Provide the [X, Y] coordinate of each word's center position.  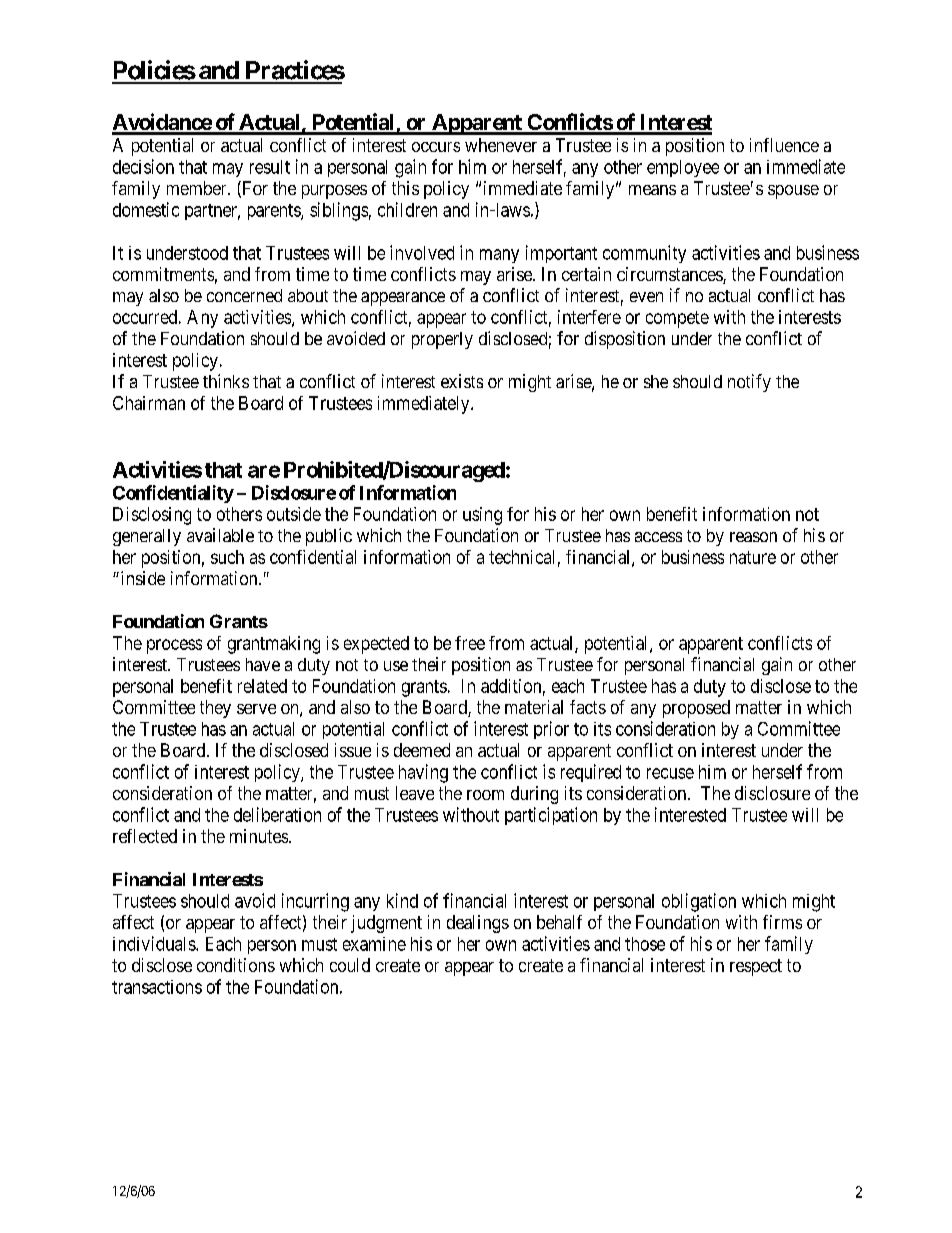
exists [462, 381]
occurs [436, 147]
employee [683, 168]
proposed [696, 709]
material [534, 707]
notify [749, 383]
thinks [226, 381]
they [215, 709]
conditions [236, 965]
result [270, 167]
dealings [478, 924]
